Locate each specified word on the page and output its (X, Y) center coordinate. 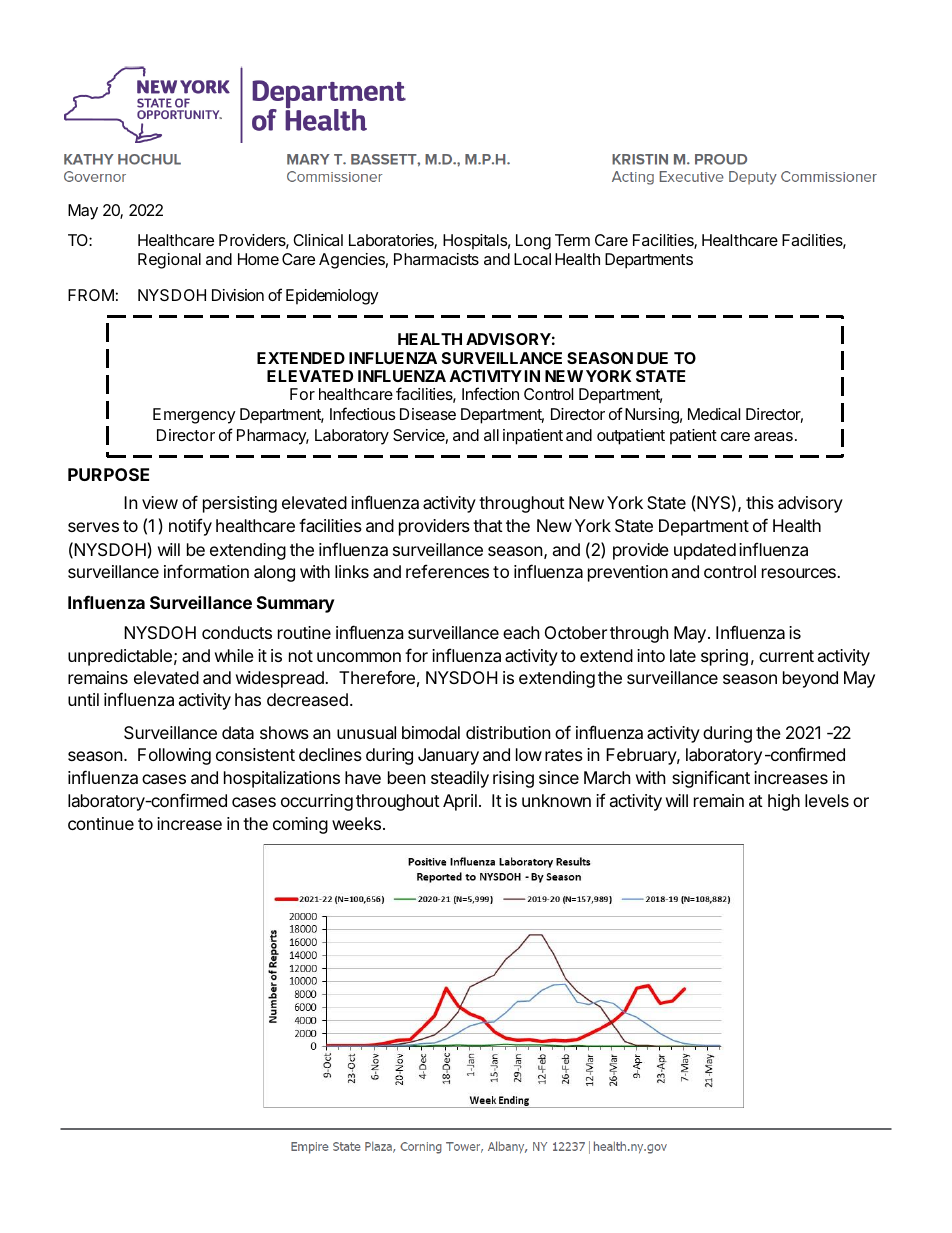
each (521, 632)
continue (101, 823)
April (460, 802)
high (784, 802)
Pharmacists (436, 259)
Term (572, 240)
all (491, 435)
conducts (237, 632)
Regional (169, 261)
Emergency (194, 416)
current (786, 656)
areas (773, 436)
